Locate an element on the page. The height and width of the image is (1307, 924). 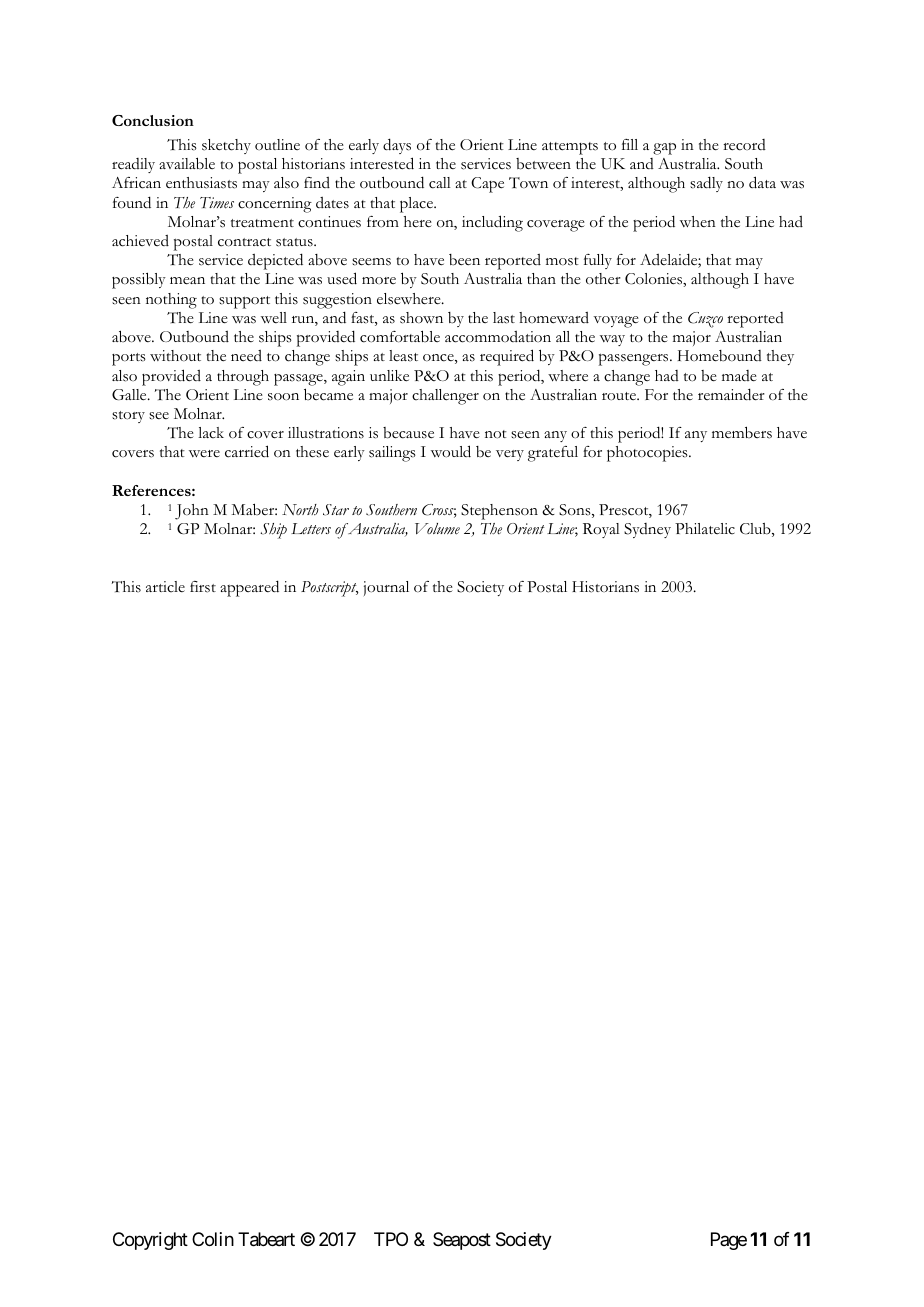
challenger is located at coordinates (445, 397).
